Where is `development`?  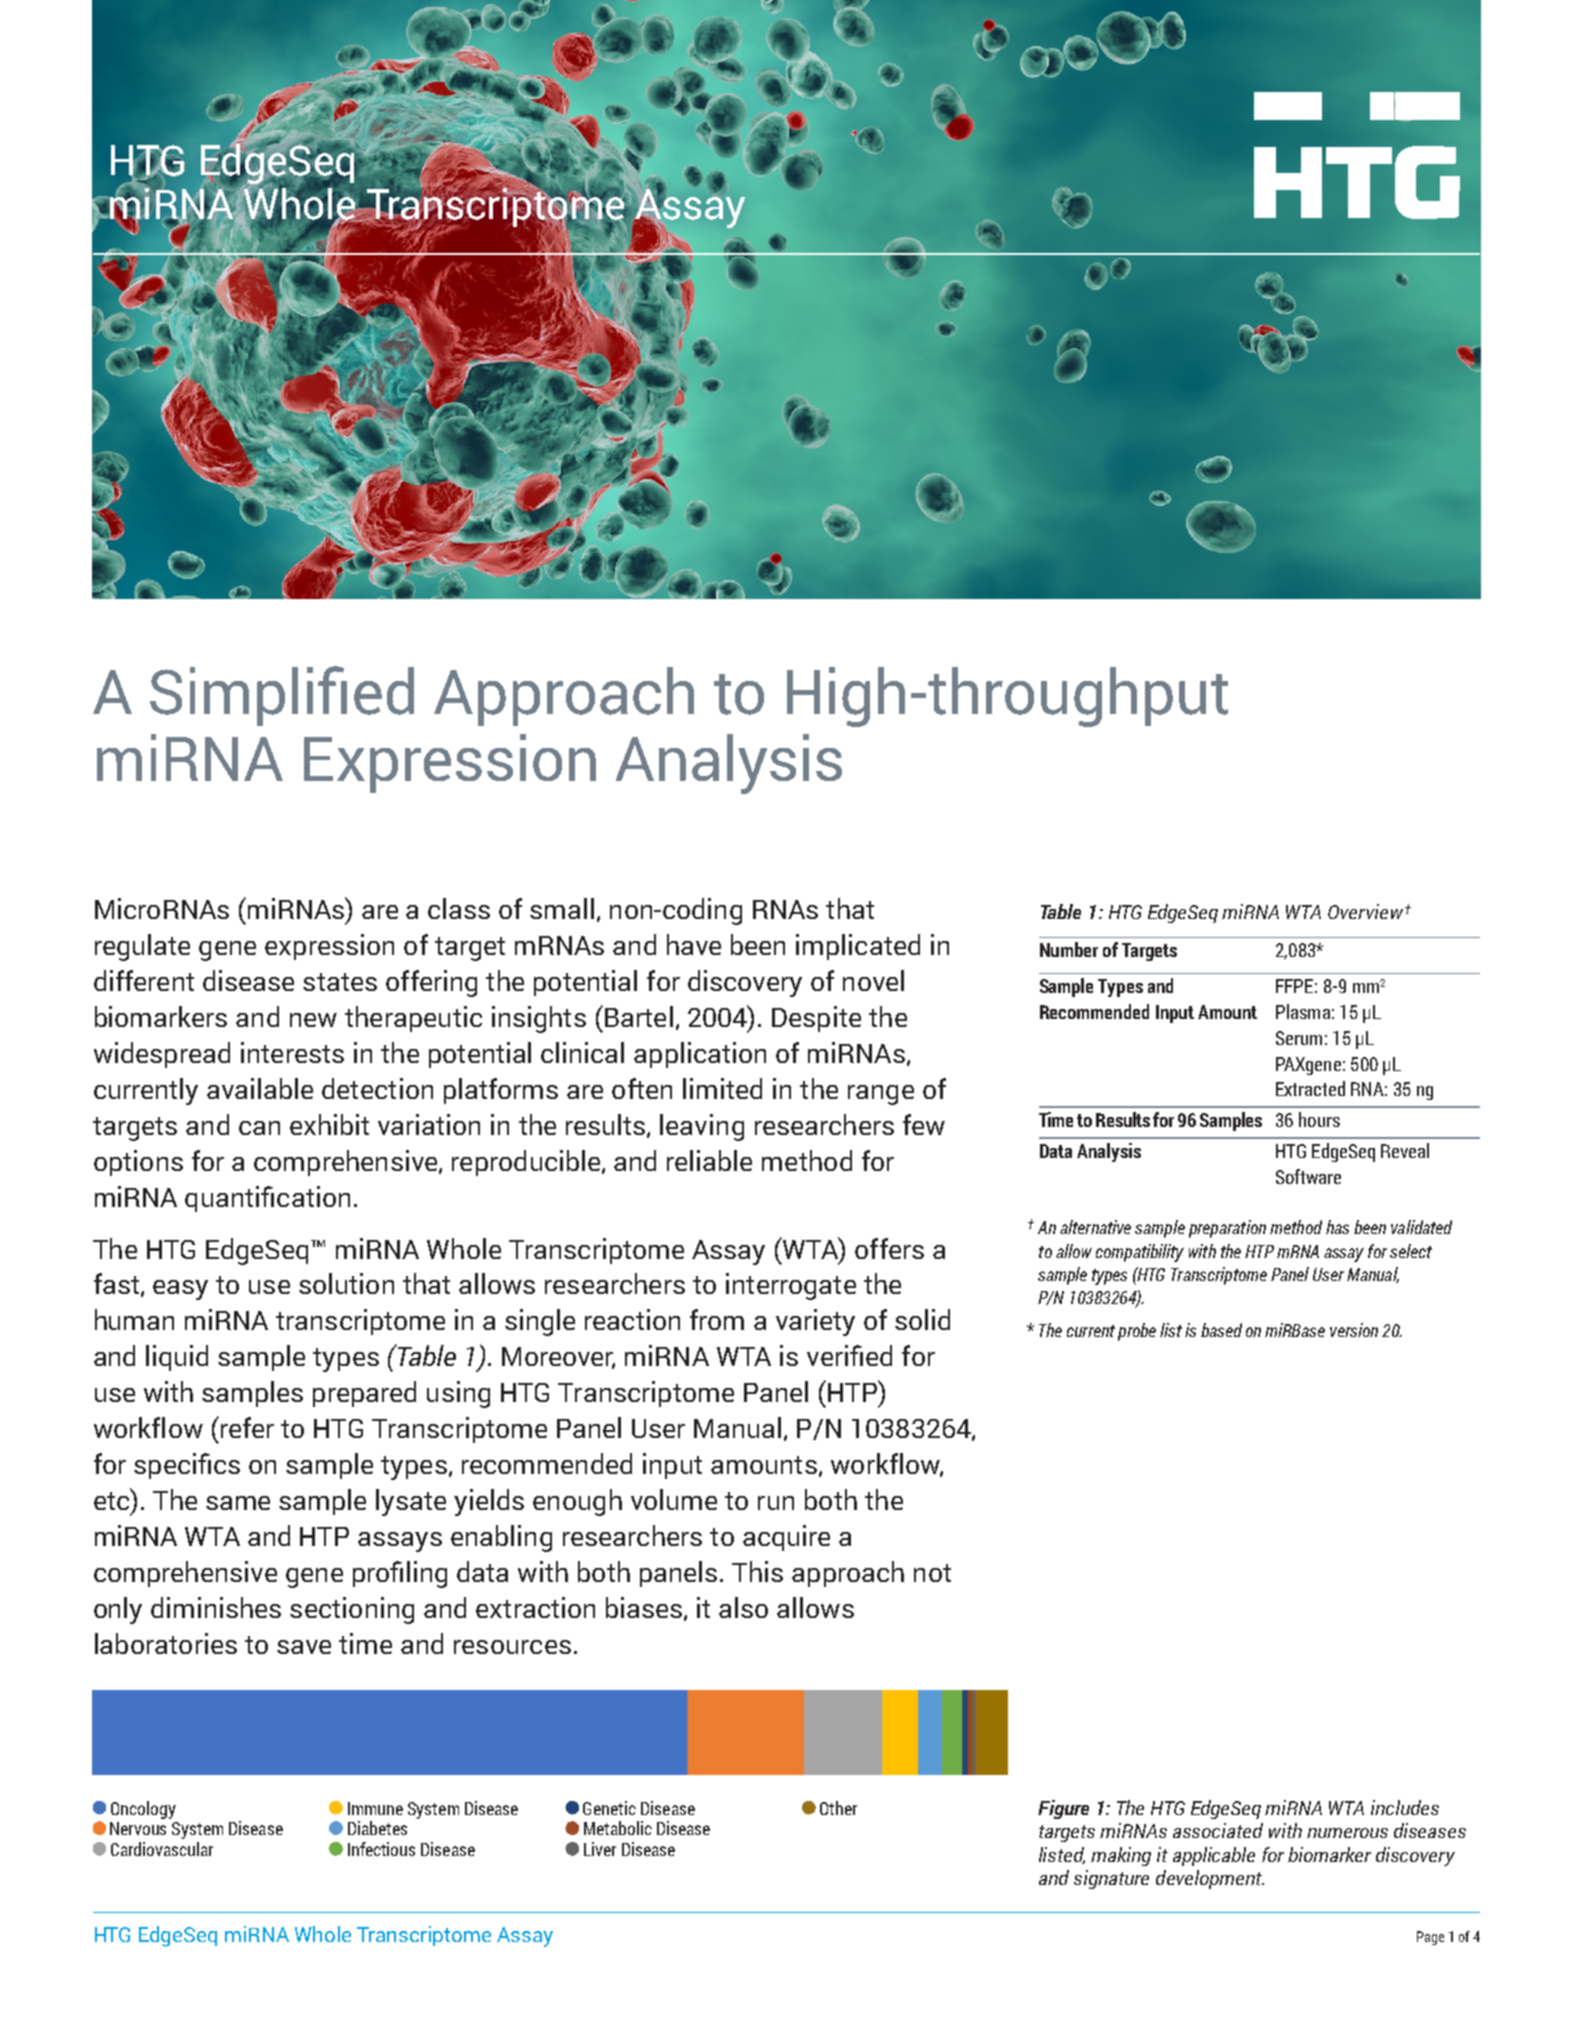 development is located at coordinates (1210, 1879).
